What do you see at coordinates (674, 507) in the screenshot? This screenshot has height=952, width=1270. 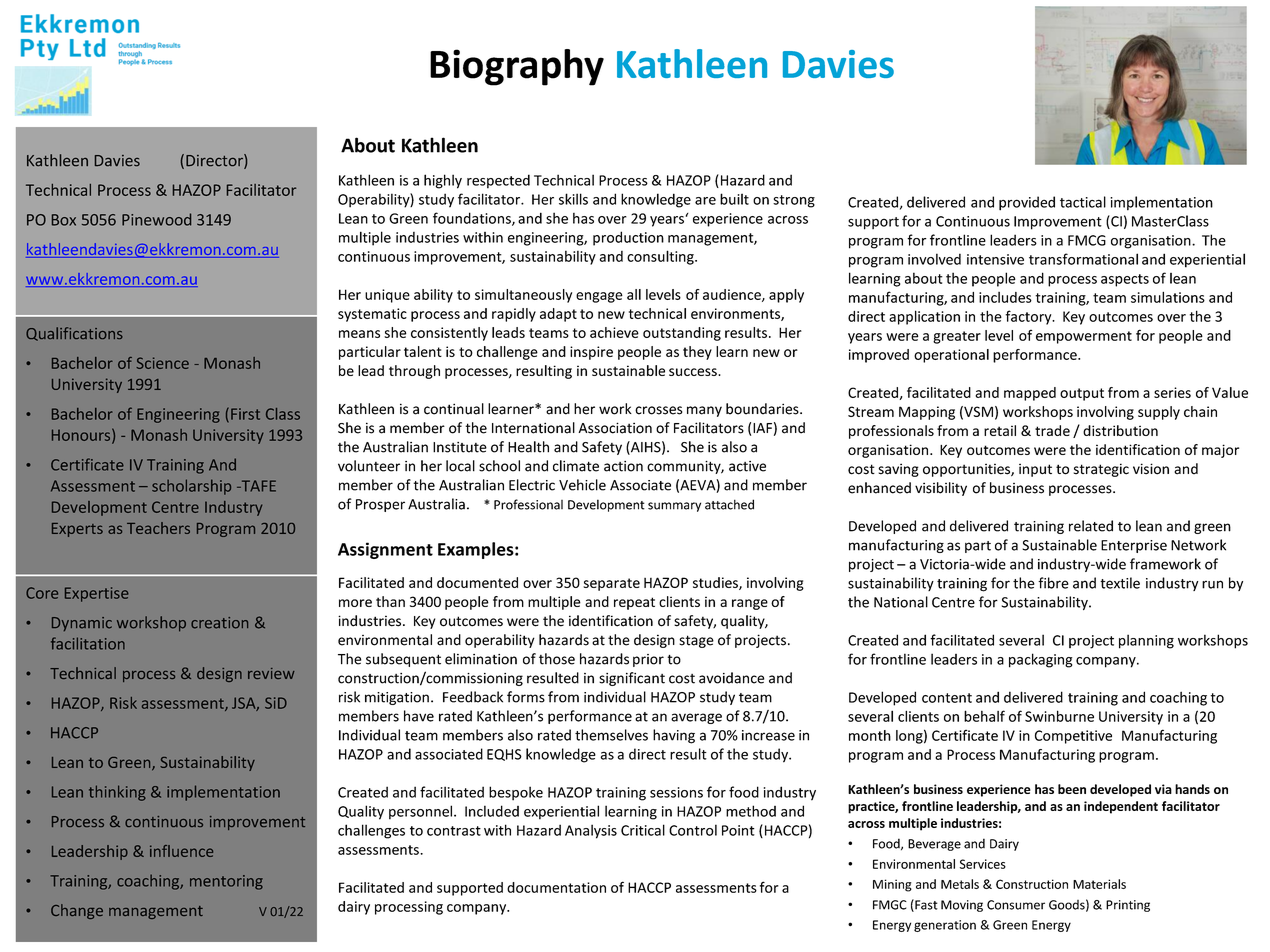 I see `summary` at bounding box center [674, 507].
